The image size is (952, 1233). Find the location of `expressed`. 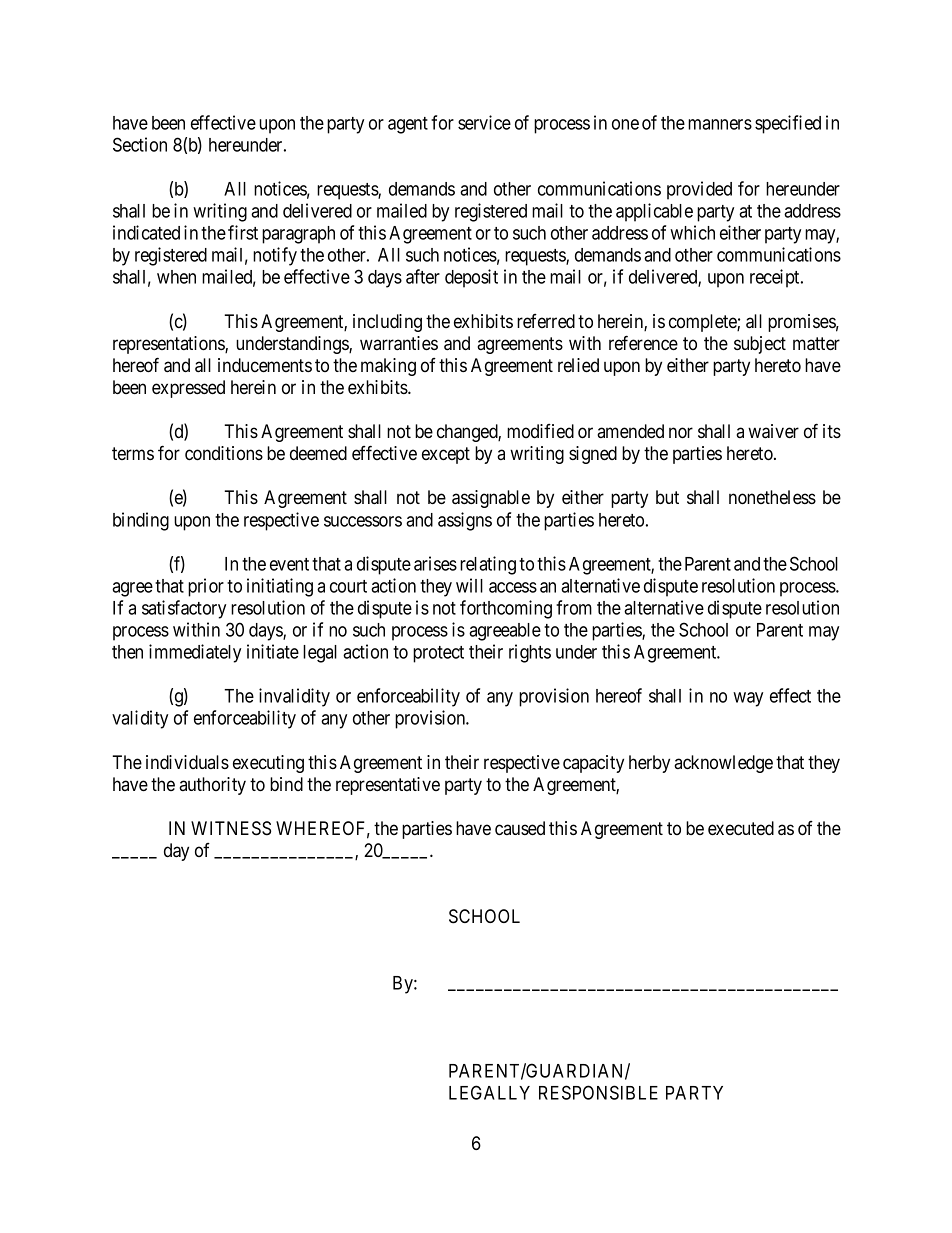

expressed is located at coordinates (188, 389).
